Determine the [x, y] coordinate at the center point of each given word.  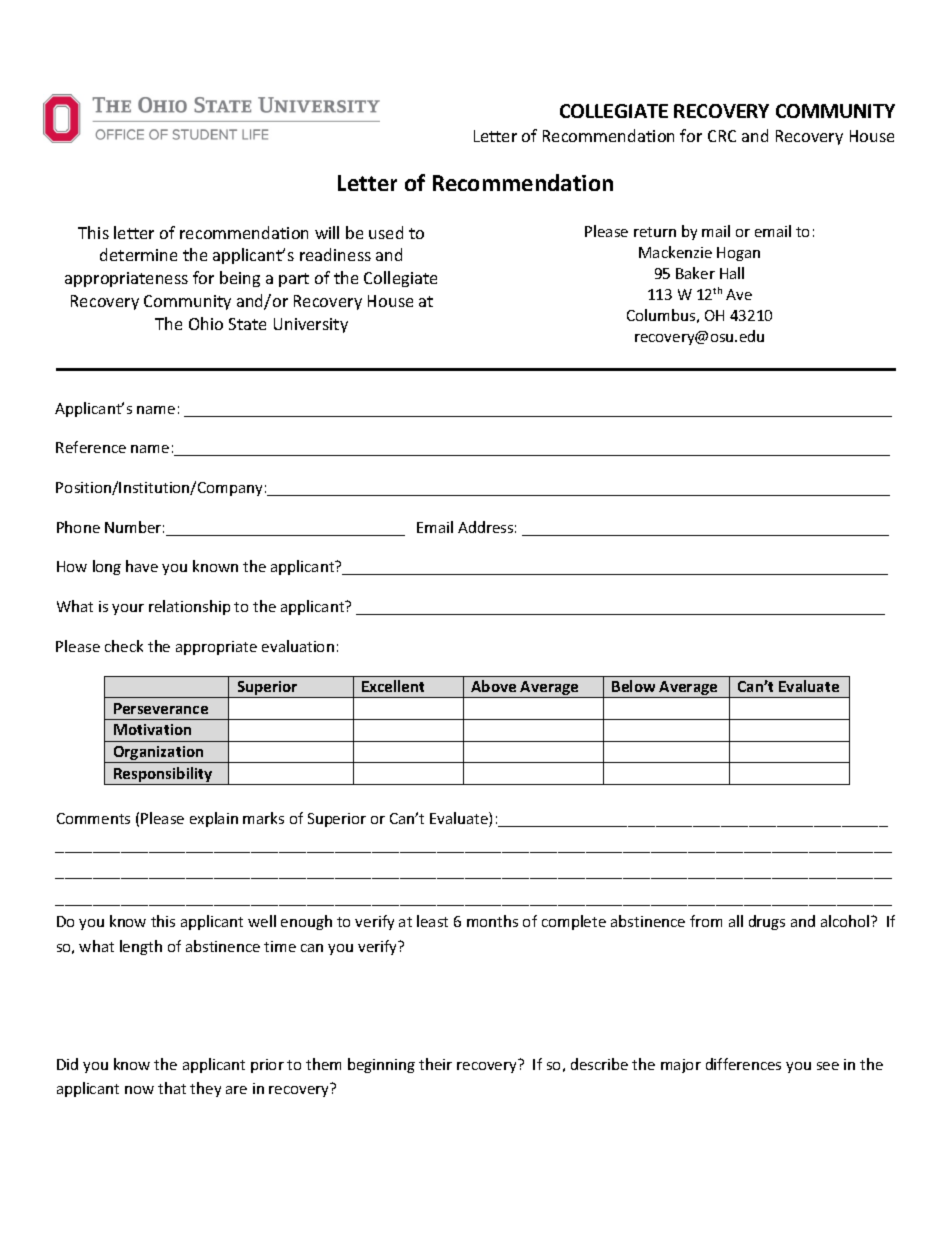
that [172, 1088]
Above [493, 686]
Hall [732, 273]
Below [633, 686]
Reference [91, 447]
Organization [158, 754]
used [386, 232]
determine [138, 254]
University [311, 325]
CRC [722, 136]
